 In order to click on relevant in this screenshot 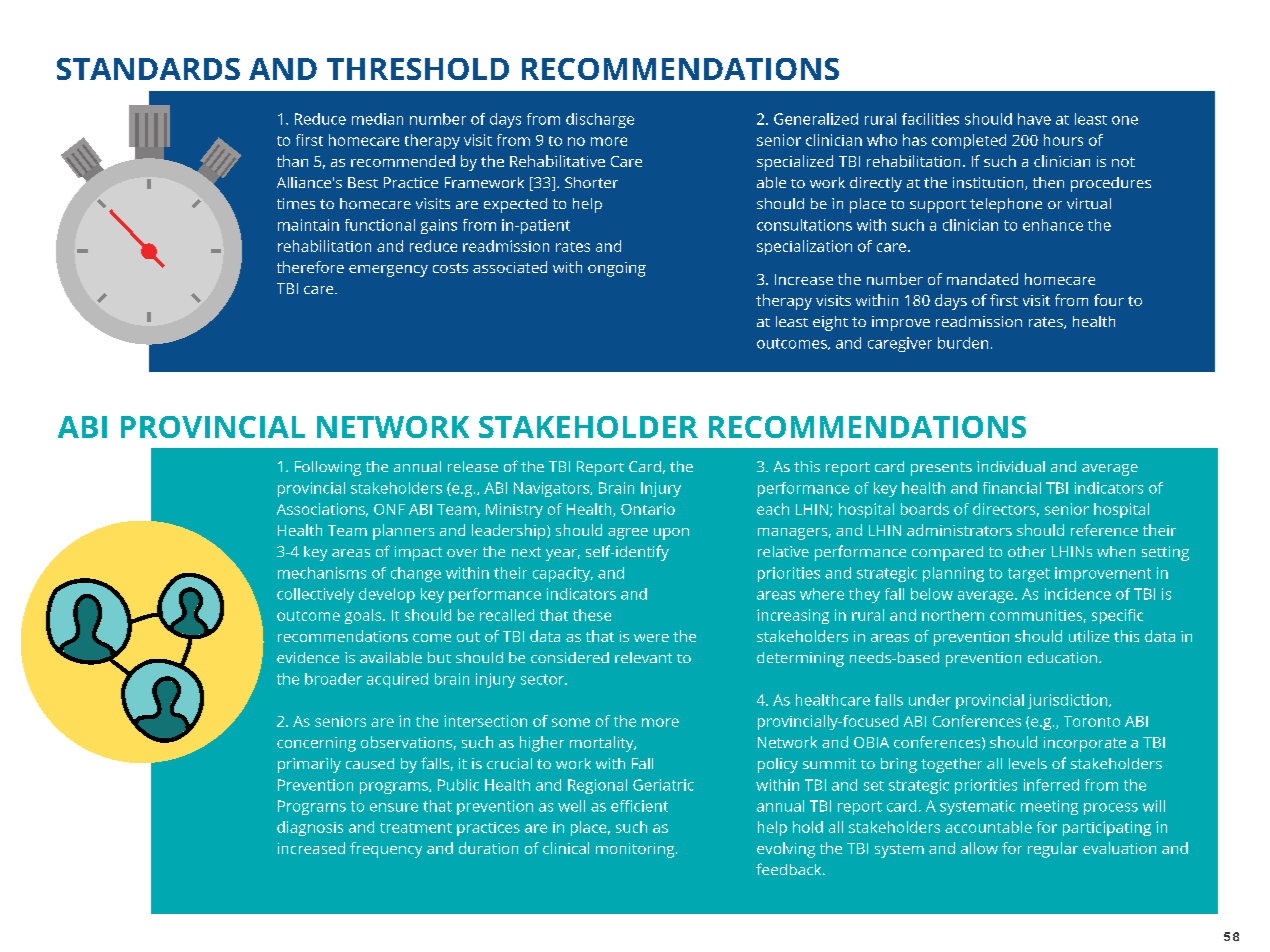, I will do `click(643, 657)`.
